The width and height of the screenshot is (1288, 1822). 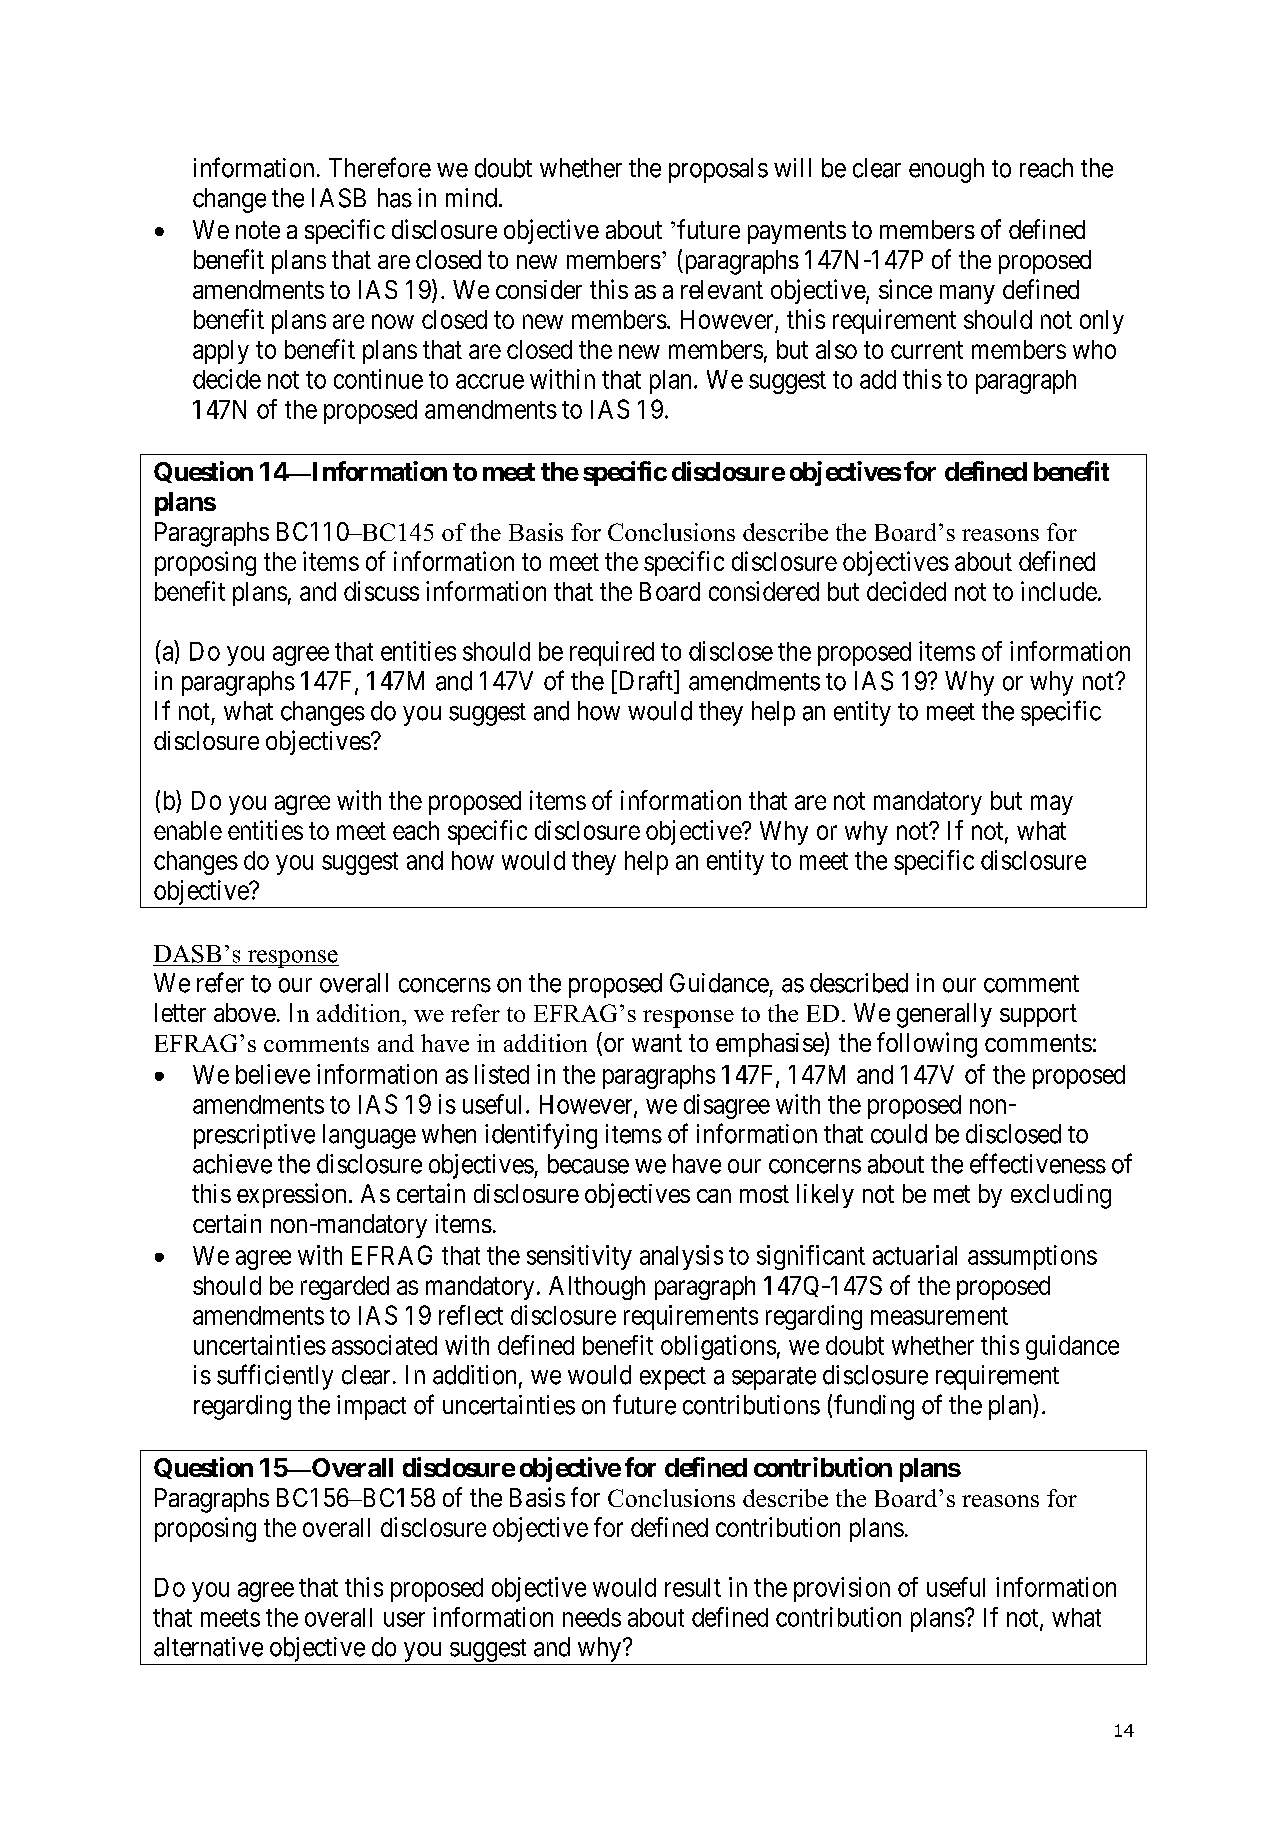 What do you see at coordinates (946, 170) in the screenshot?
I see `enough` at bounding box center [946, 170].
